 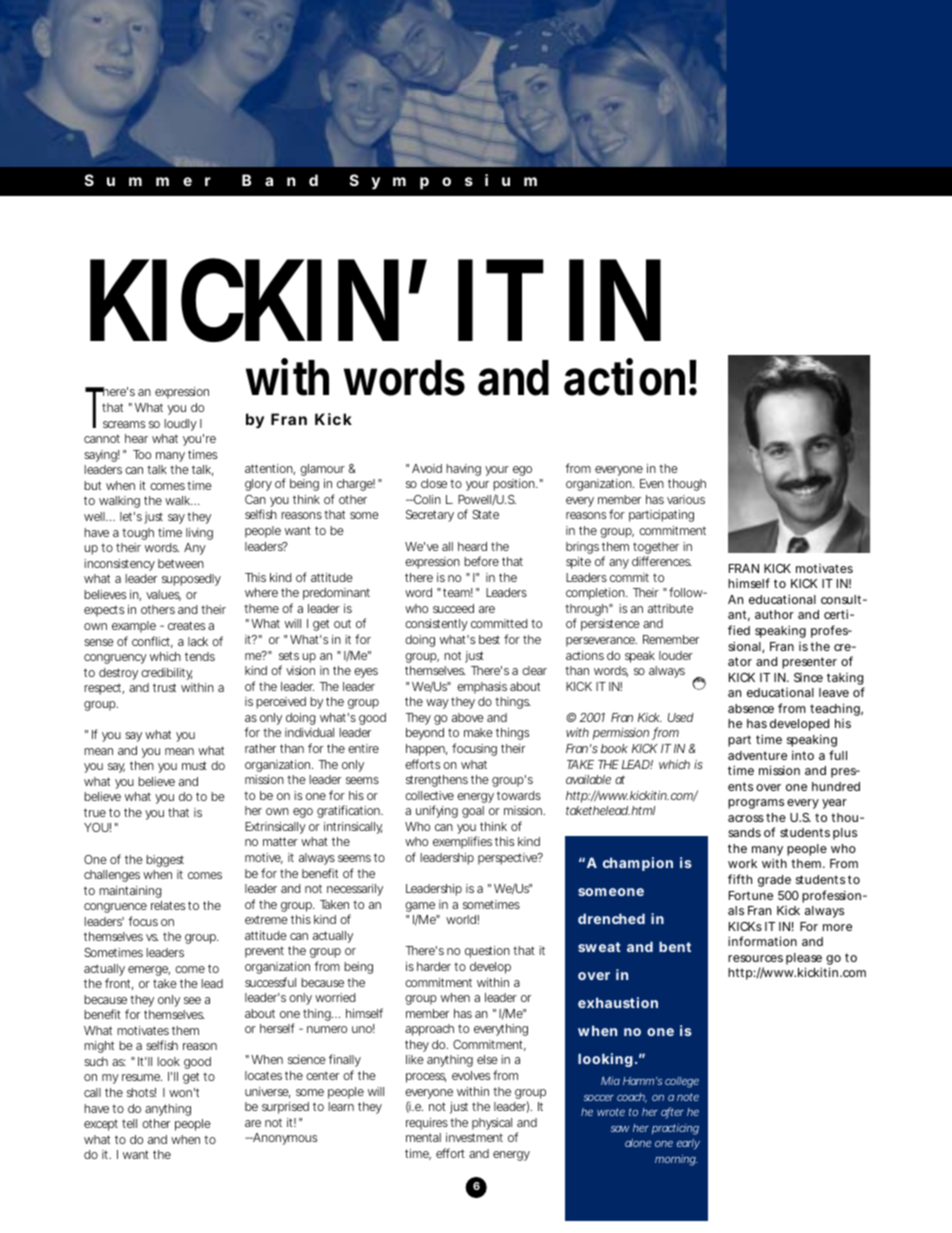 What do you see at coordinates (420, 908) in the screenshot?
I see `game` at bounding box center [420, 908].
